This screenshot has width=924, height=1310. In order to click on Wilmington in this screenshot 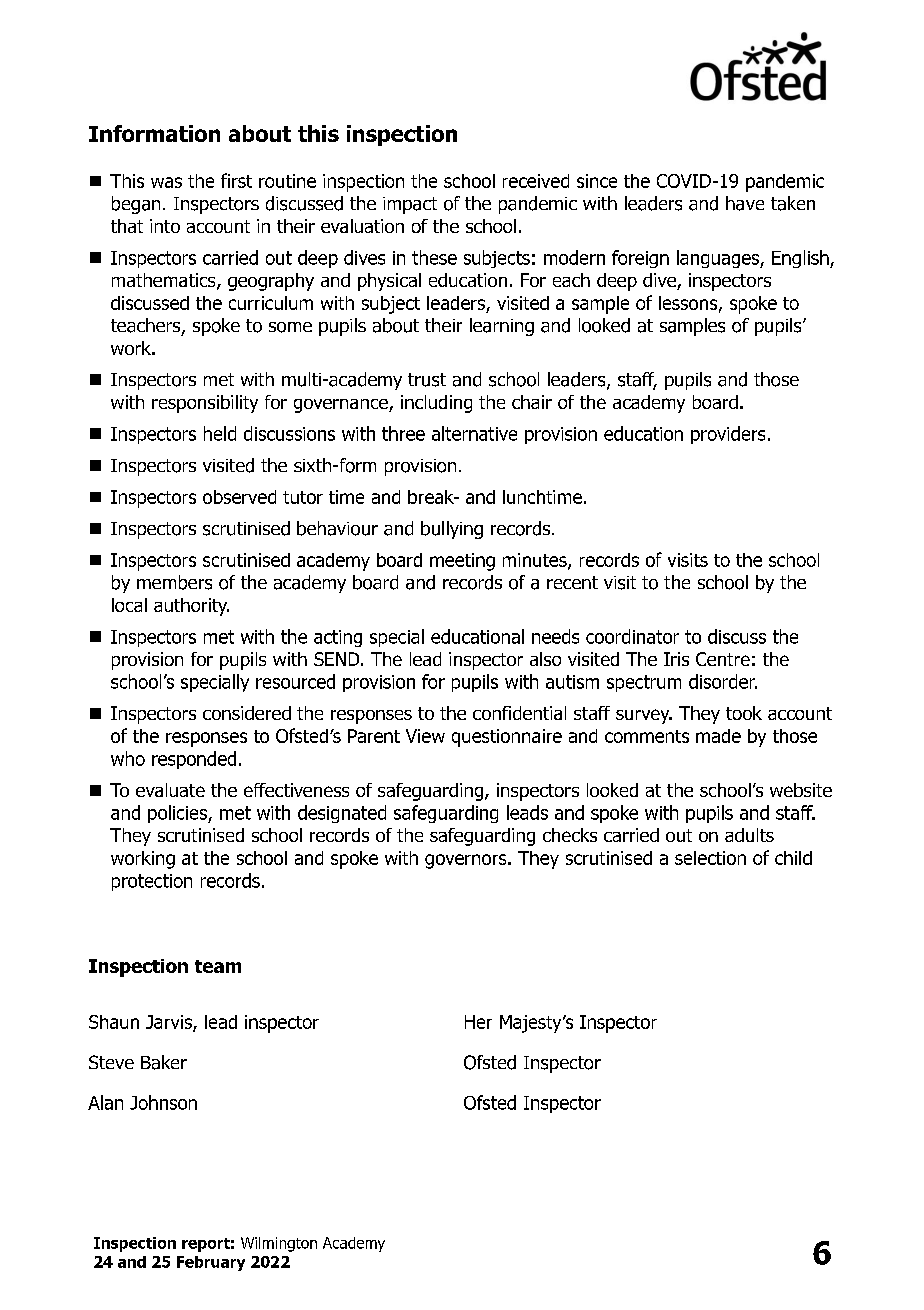, I will do `click(279, 1244)`.
